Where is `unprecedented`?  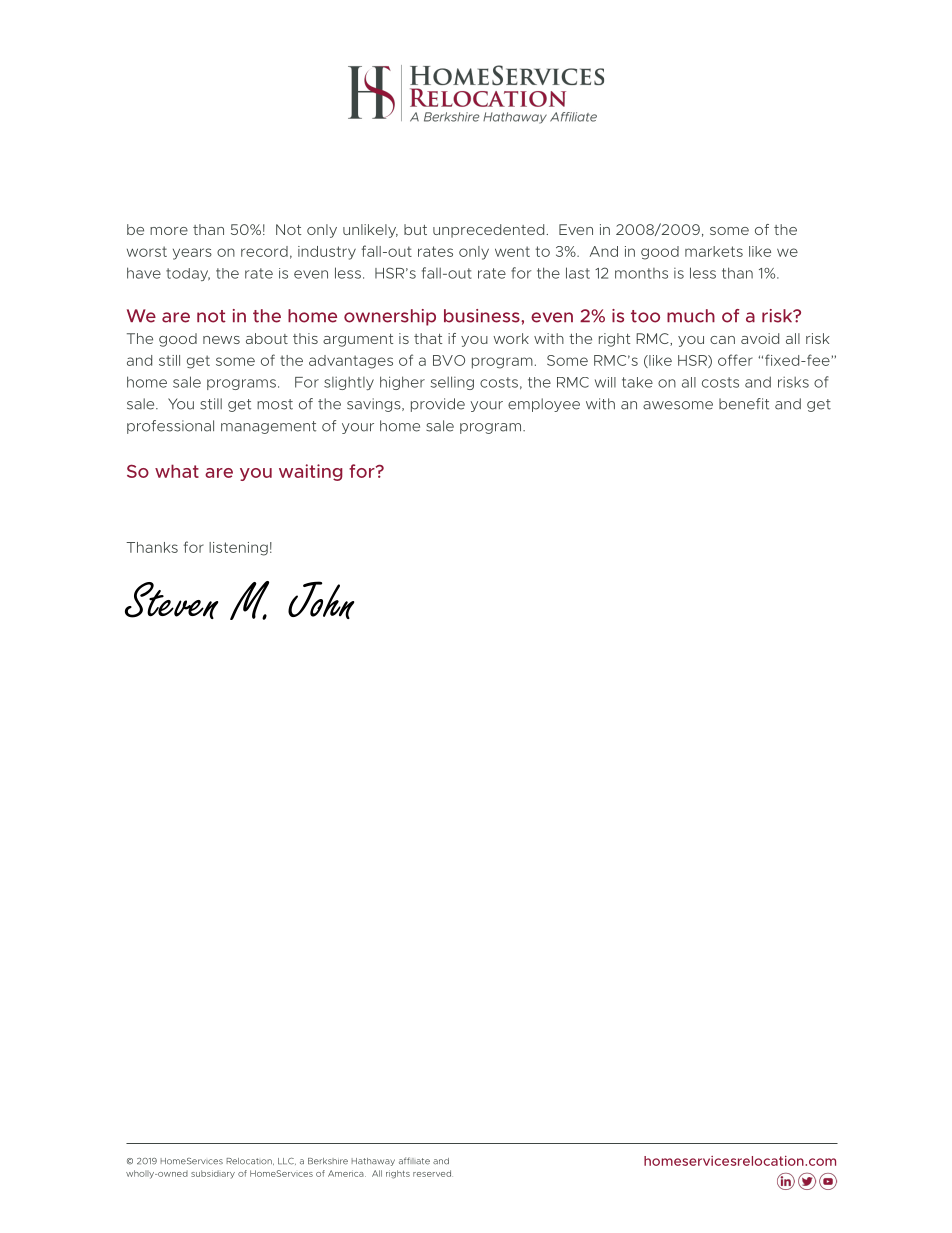
unprecedented is located at coordinates (488, 231).
